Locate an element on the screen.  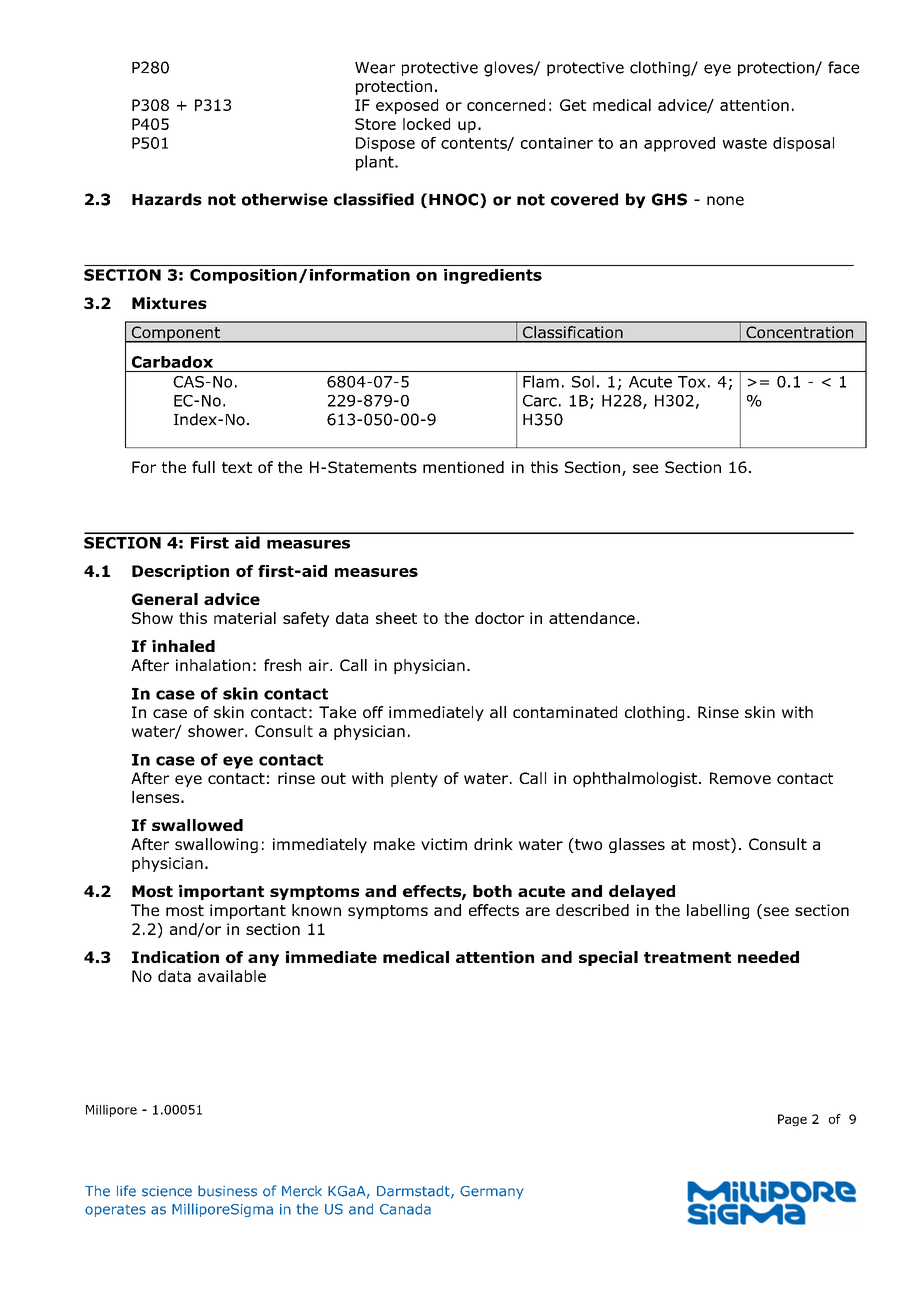
attendance is located at coordinates (592, 618).
